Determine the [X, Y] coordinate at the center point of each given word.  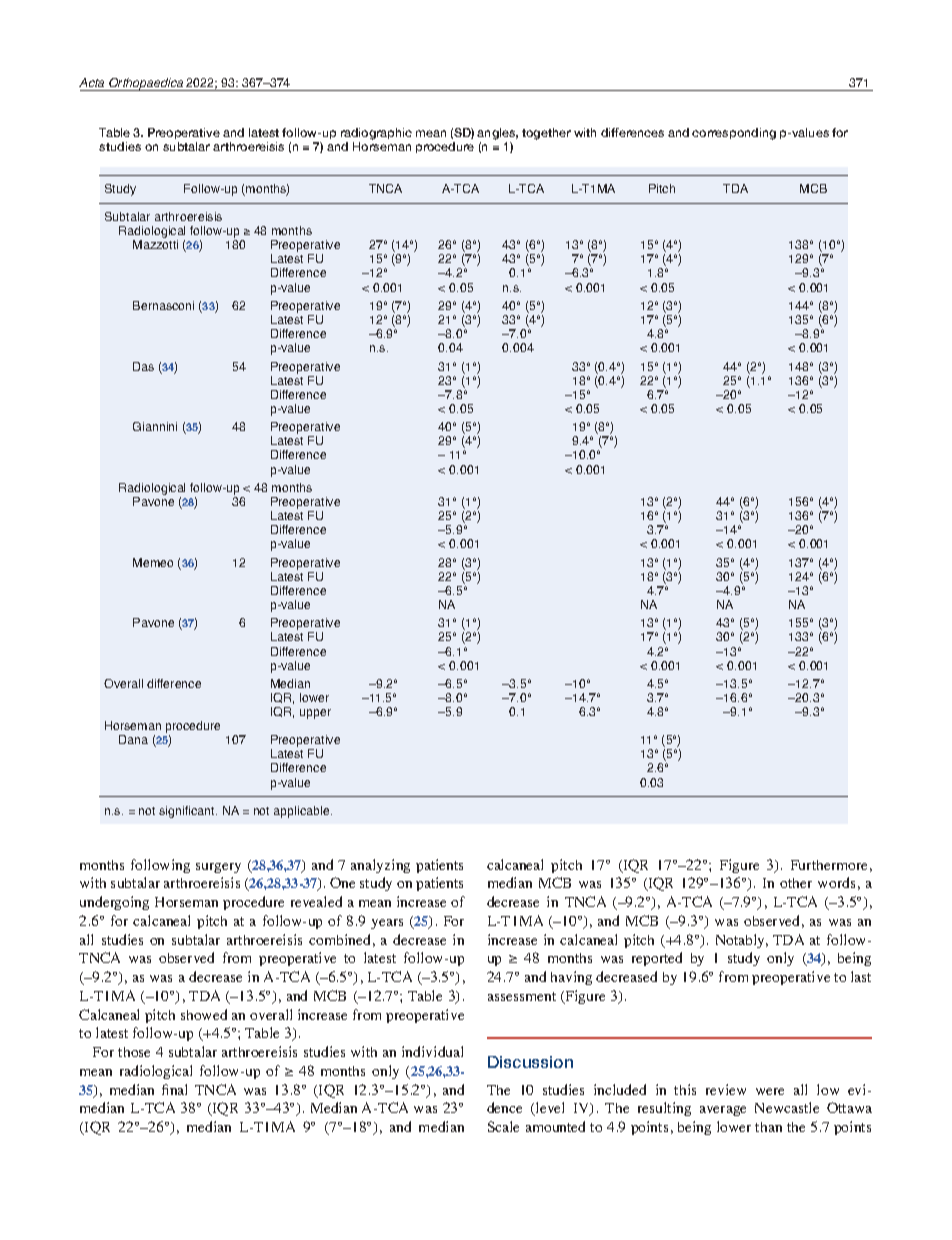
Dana [133, 739]
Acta [91, 82]
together [546, 134]
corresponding [734, 134]
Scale [503, 1126]
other [796, 883]
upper [315, 714]
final [174, 1089]
